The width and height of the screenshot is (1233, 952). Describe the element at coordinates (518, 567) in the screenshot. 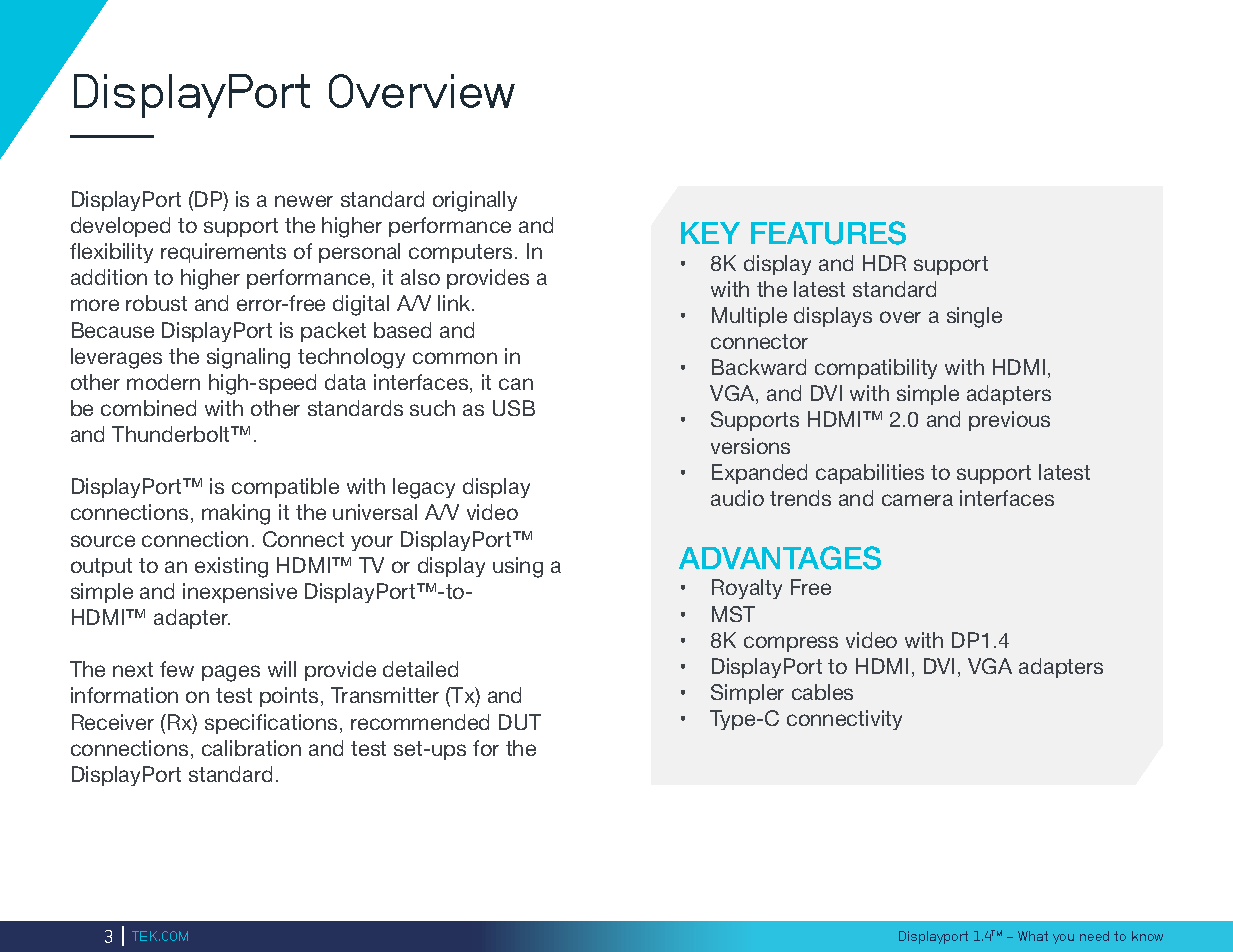

I see `using` at that location.
